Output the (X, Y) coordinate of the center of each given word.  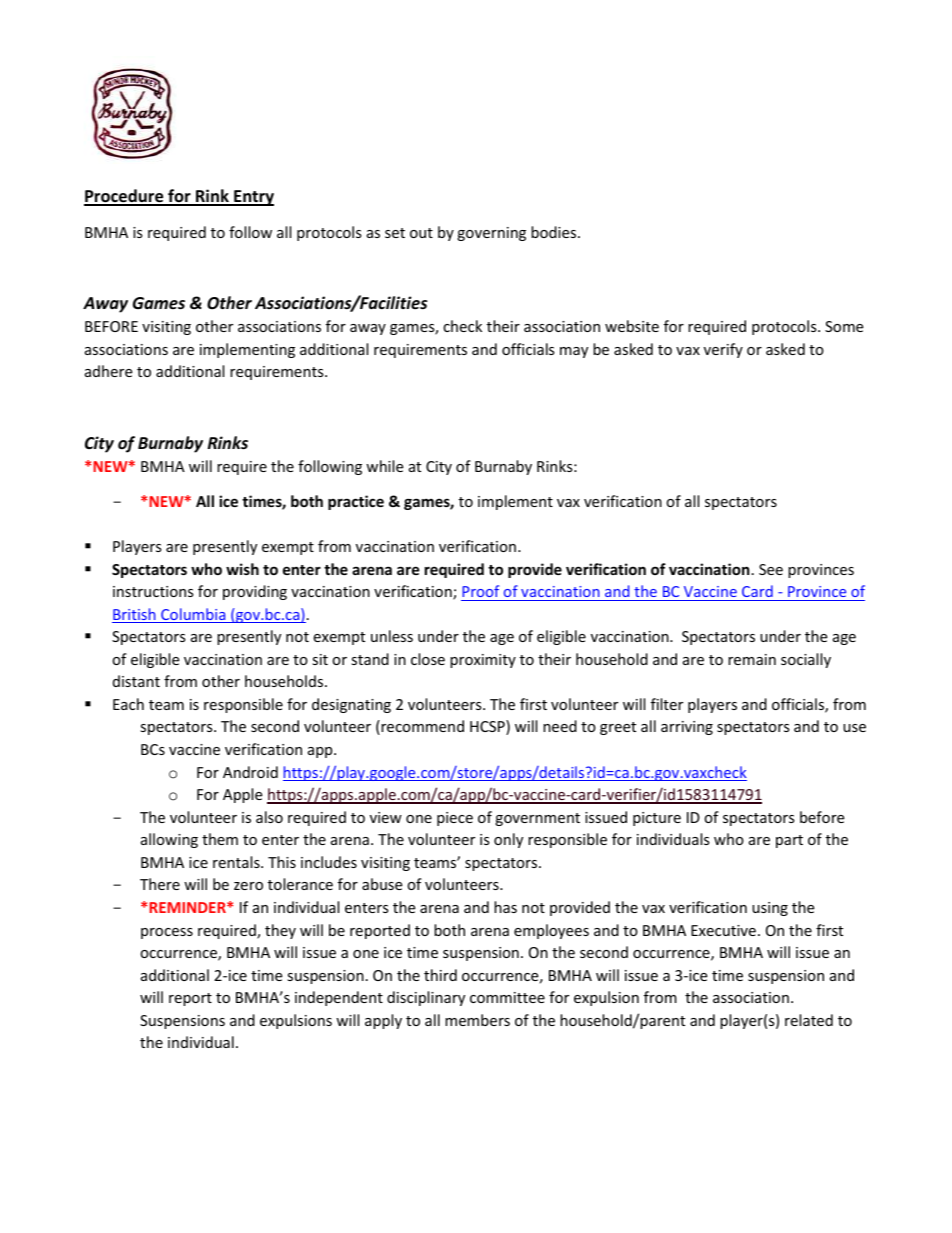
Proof (480, 591)
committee (507, 997)
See (771, 569)
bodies (555, 232)
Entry (253, 198)
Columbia (193, 615)
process (167, 933)
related (809, 1020)
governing (491, 234)
